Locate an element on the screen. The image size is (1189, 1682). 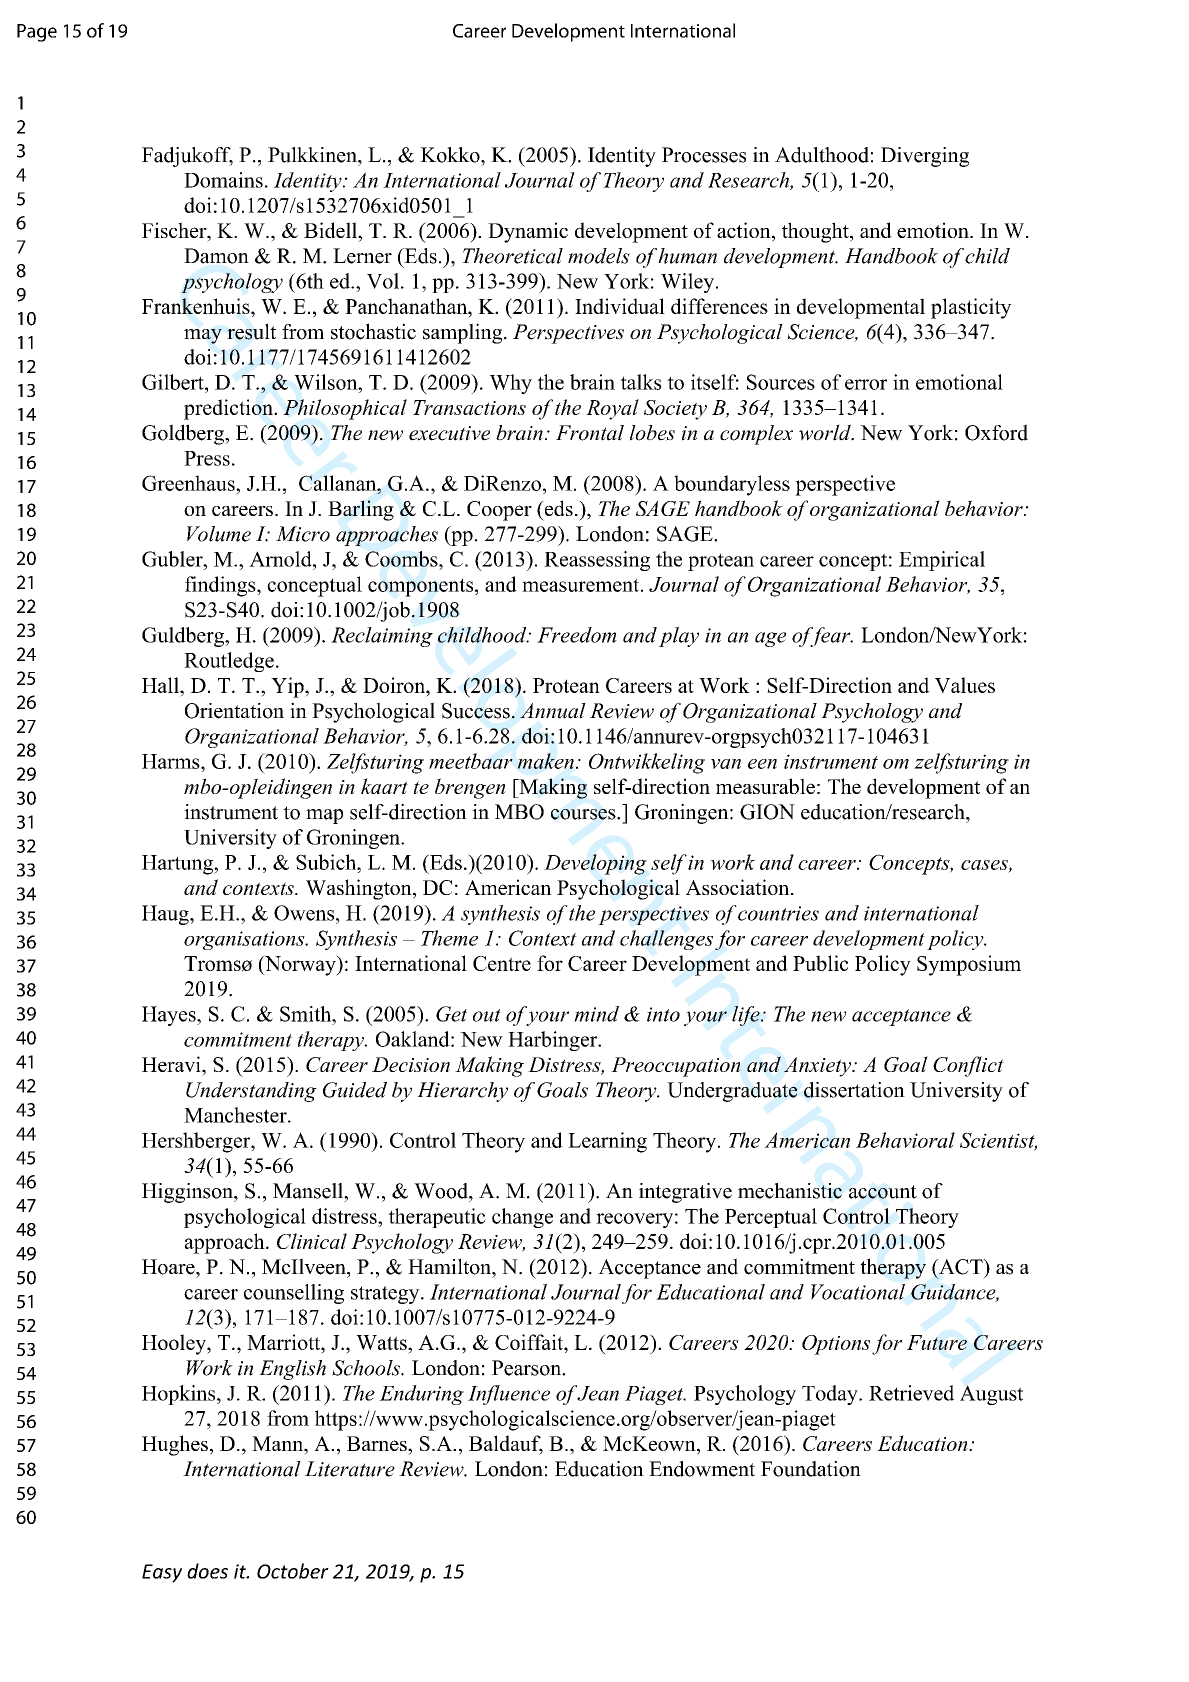
GION is located at coordinates (767, 812).
